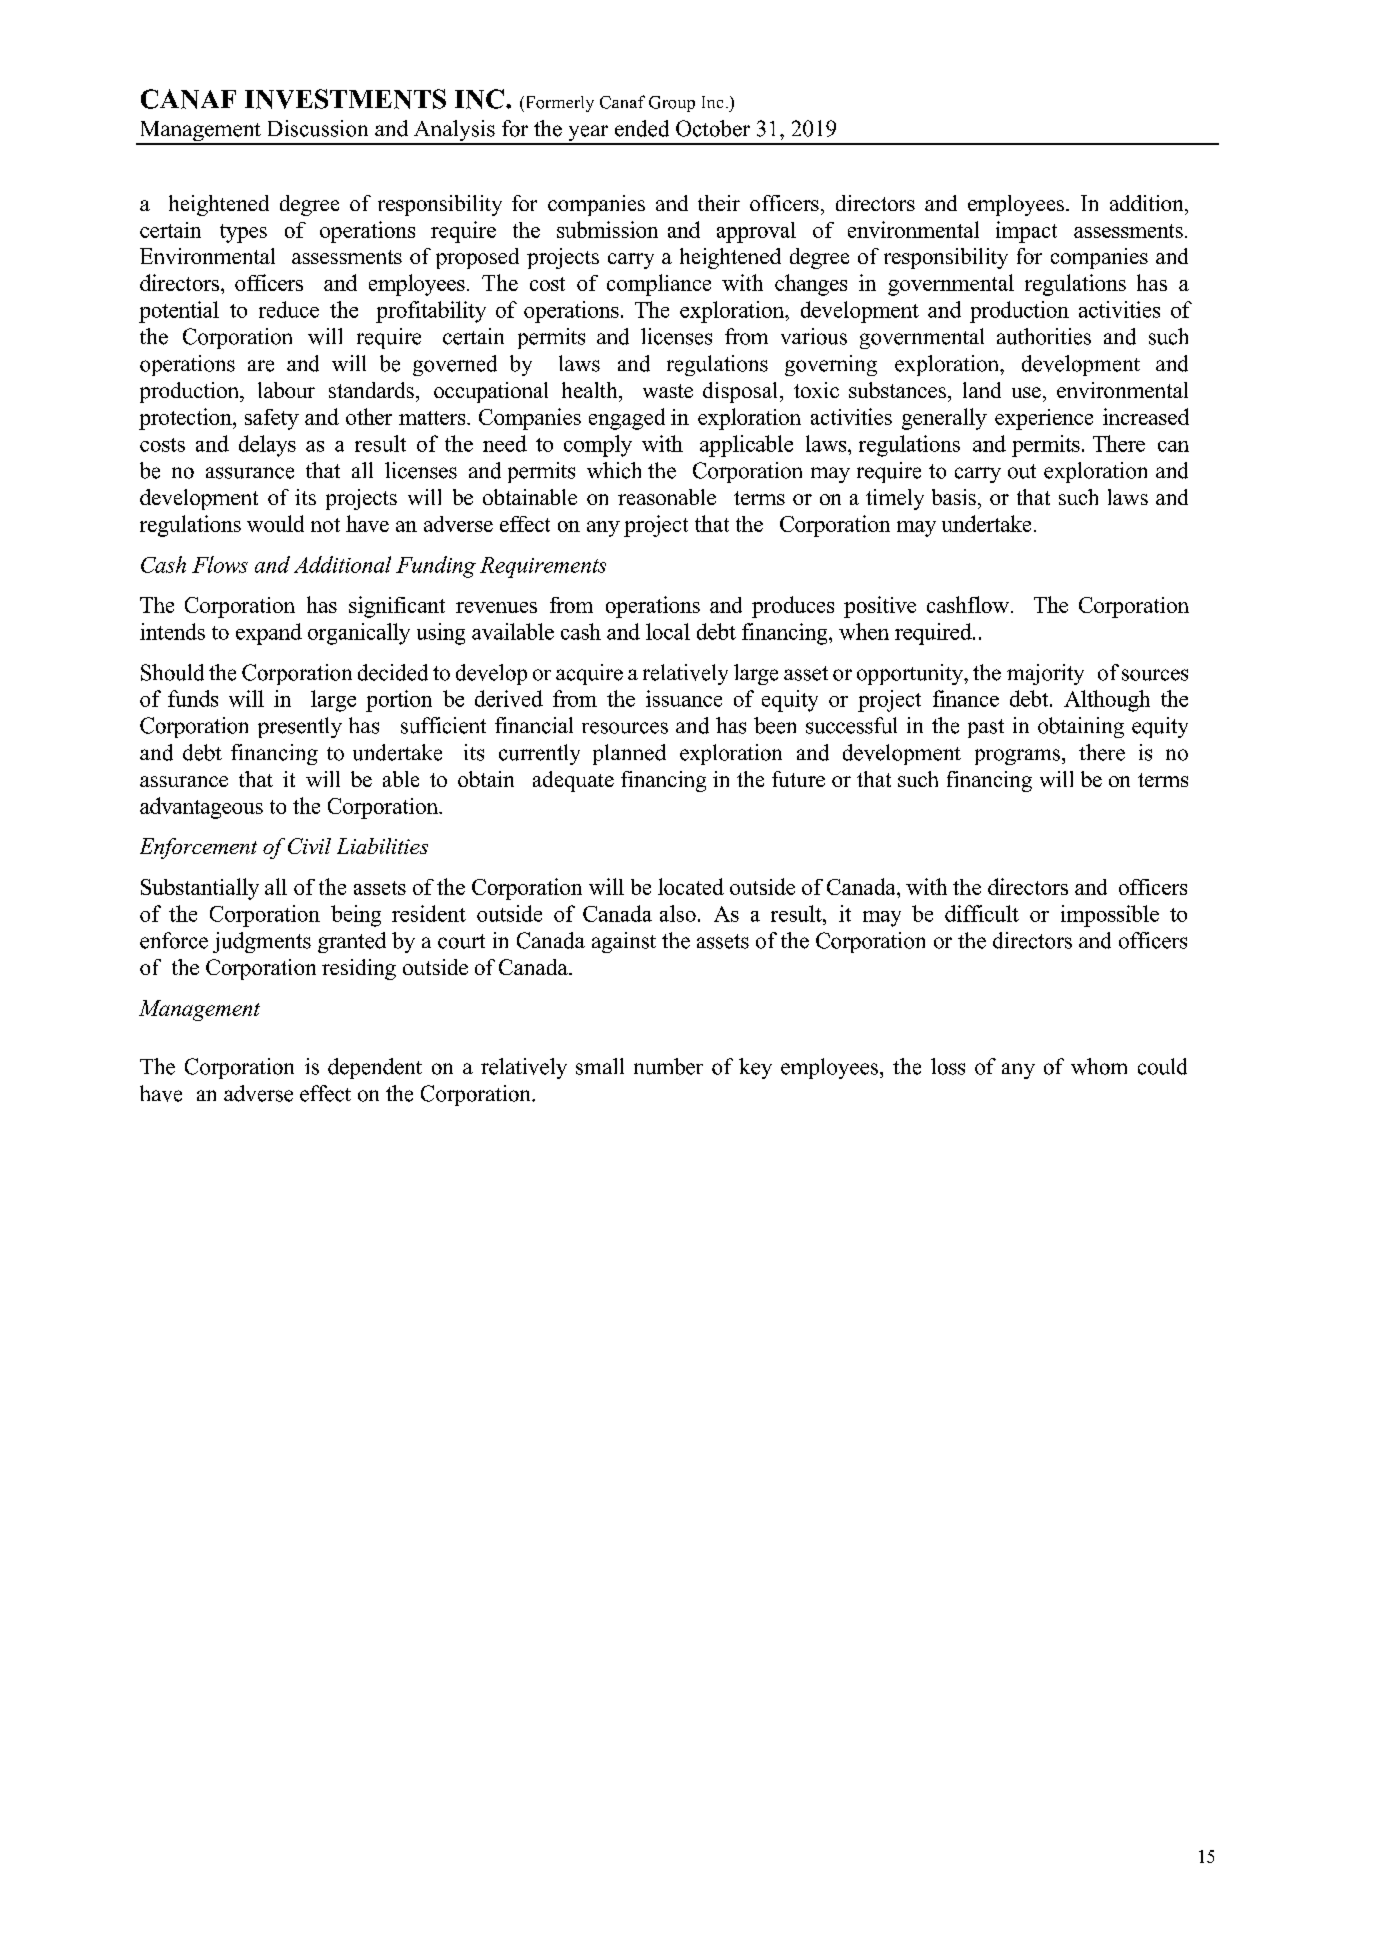 This screenshot has width=1383, height=1958. Describe the element at coordinates (318, 128) in the screenshot. I see `Discussion` at that location.
